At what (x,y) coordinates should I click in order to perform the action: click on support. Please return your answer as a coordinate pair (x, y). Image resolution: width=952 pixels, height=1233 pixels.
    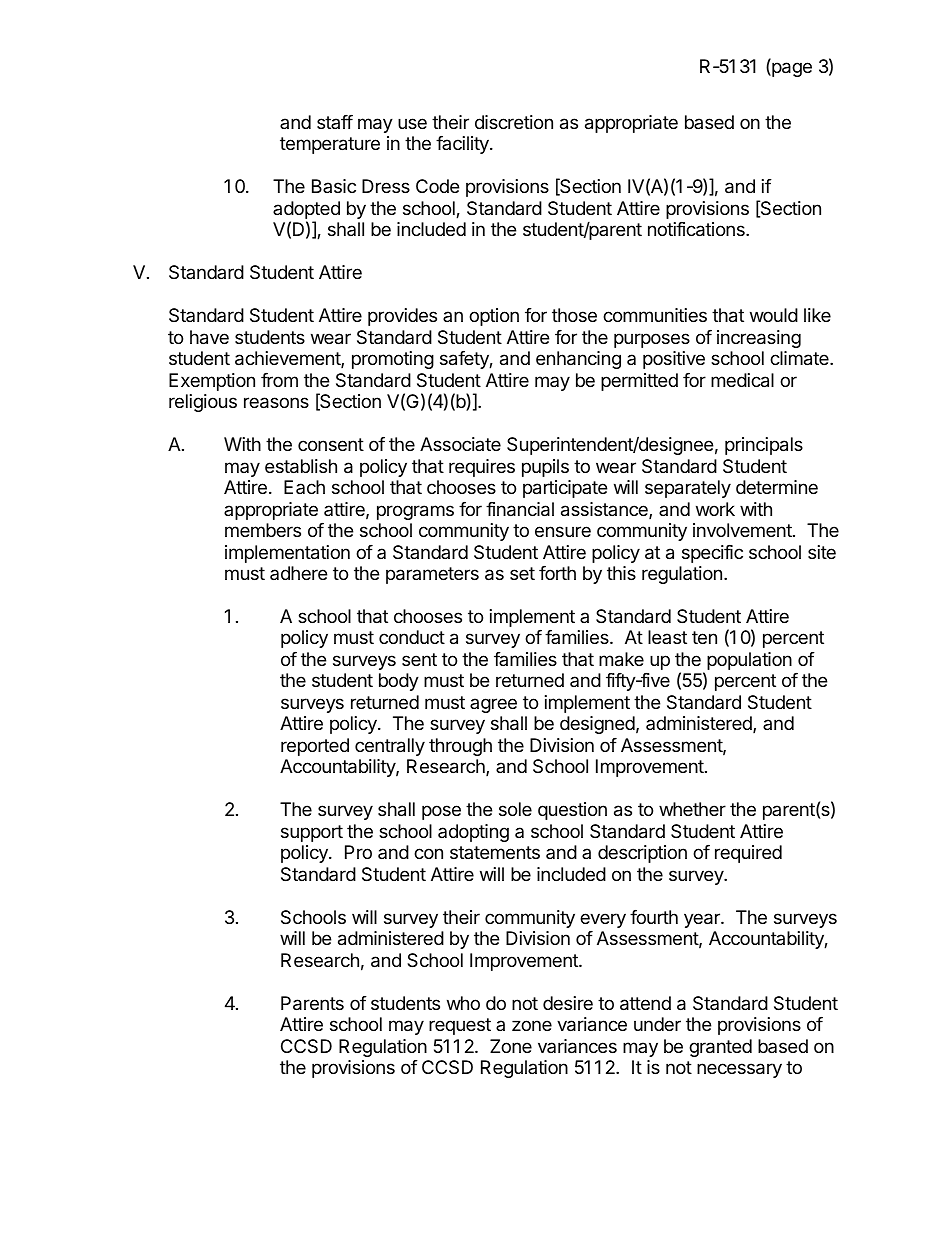
    Looking at the image, I should click on (312, 833).
